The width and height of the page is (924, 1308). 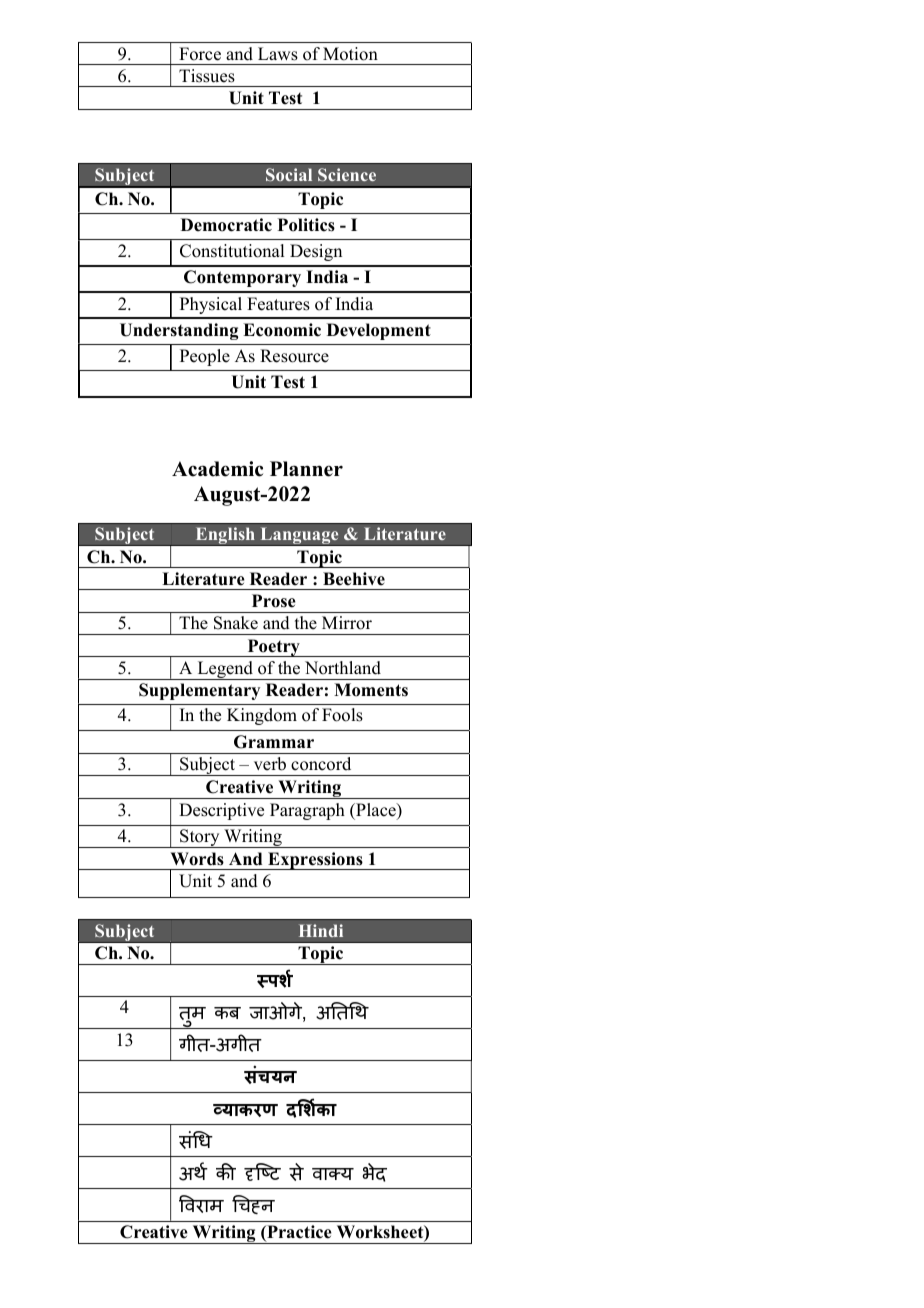 I want to click on Legend, so click(x=225, y=670).
